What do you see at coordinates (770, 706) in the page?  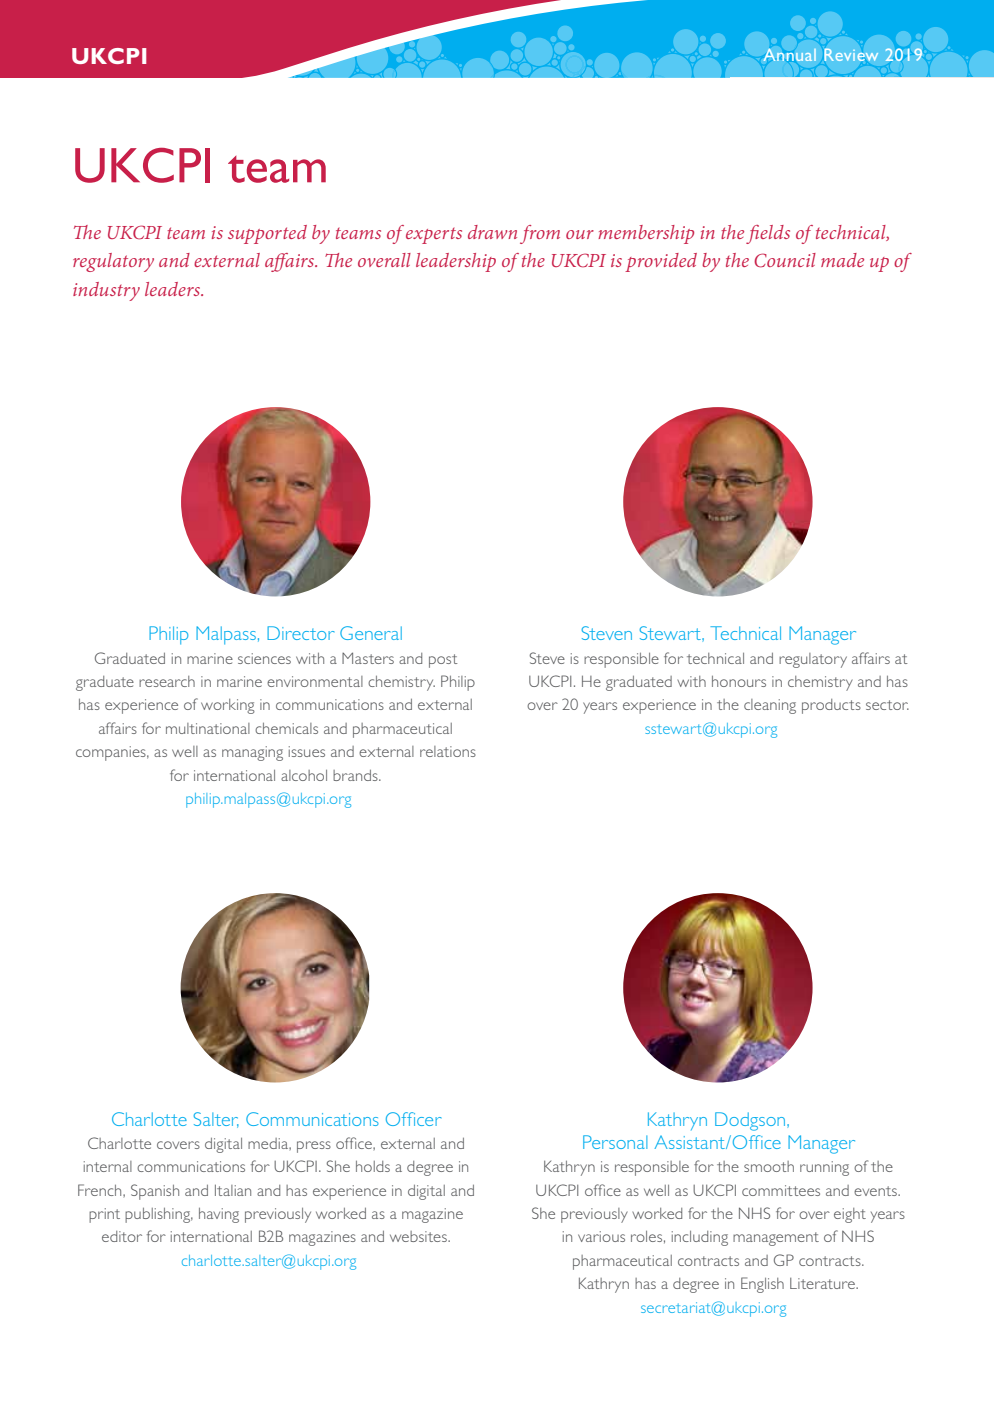 I see `cleaning` at bounding box center [770, 706].
